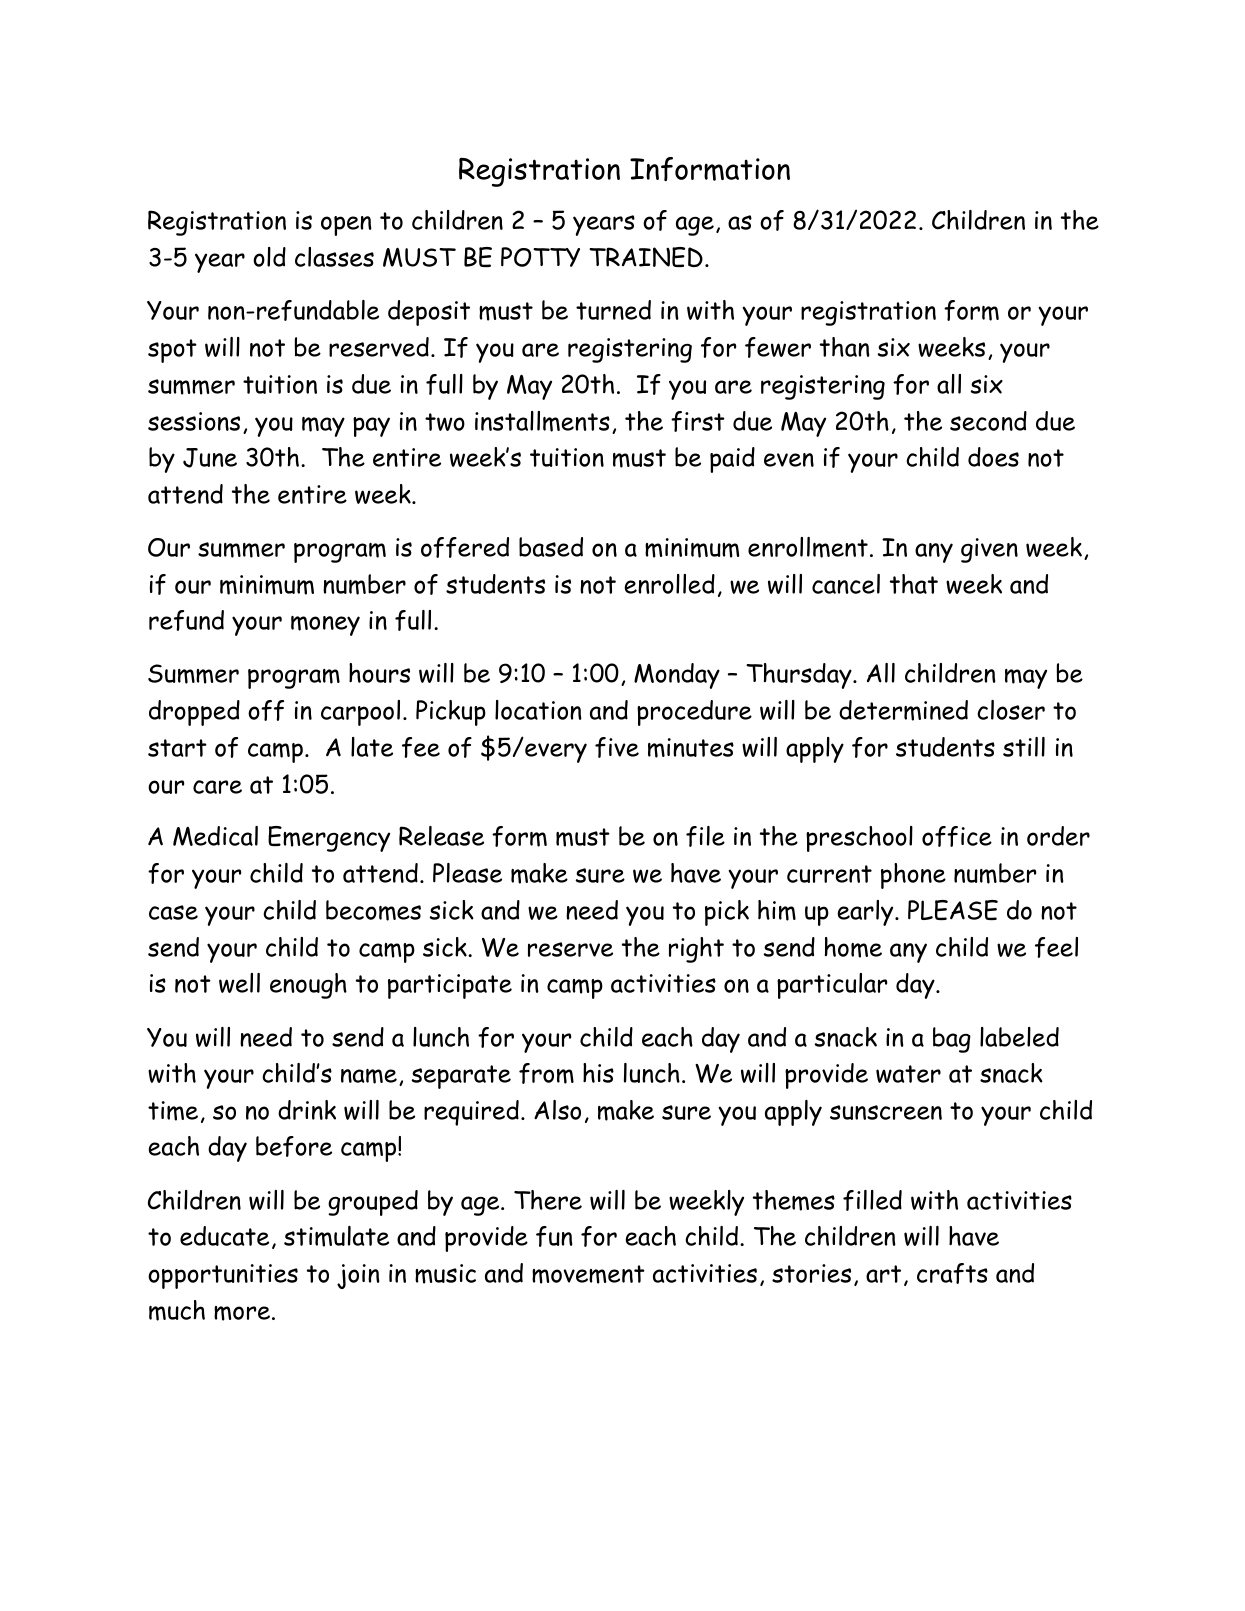 This image has height=1611, width=1245. I want to click on June, so click(210, 458).
